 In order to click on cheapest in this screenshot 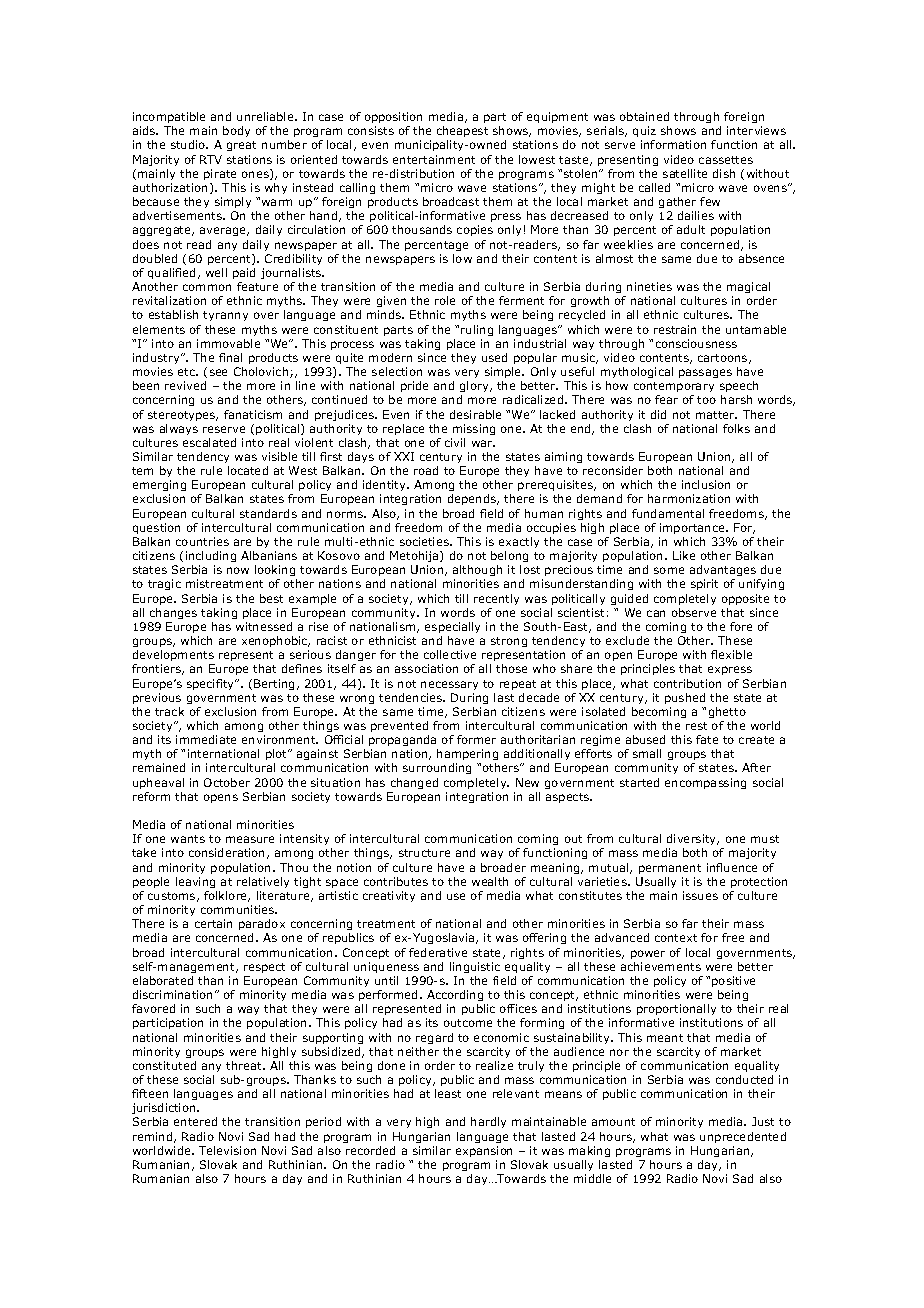, I will do `click(462, 133)`.
